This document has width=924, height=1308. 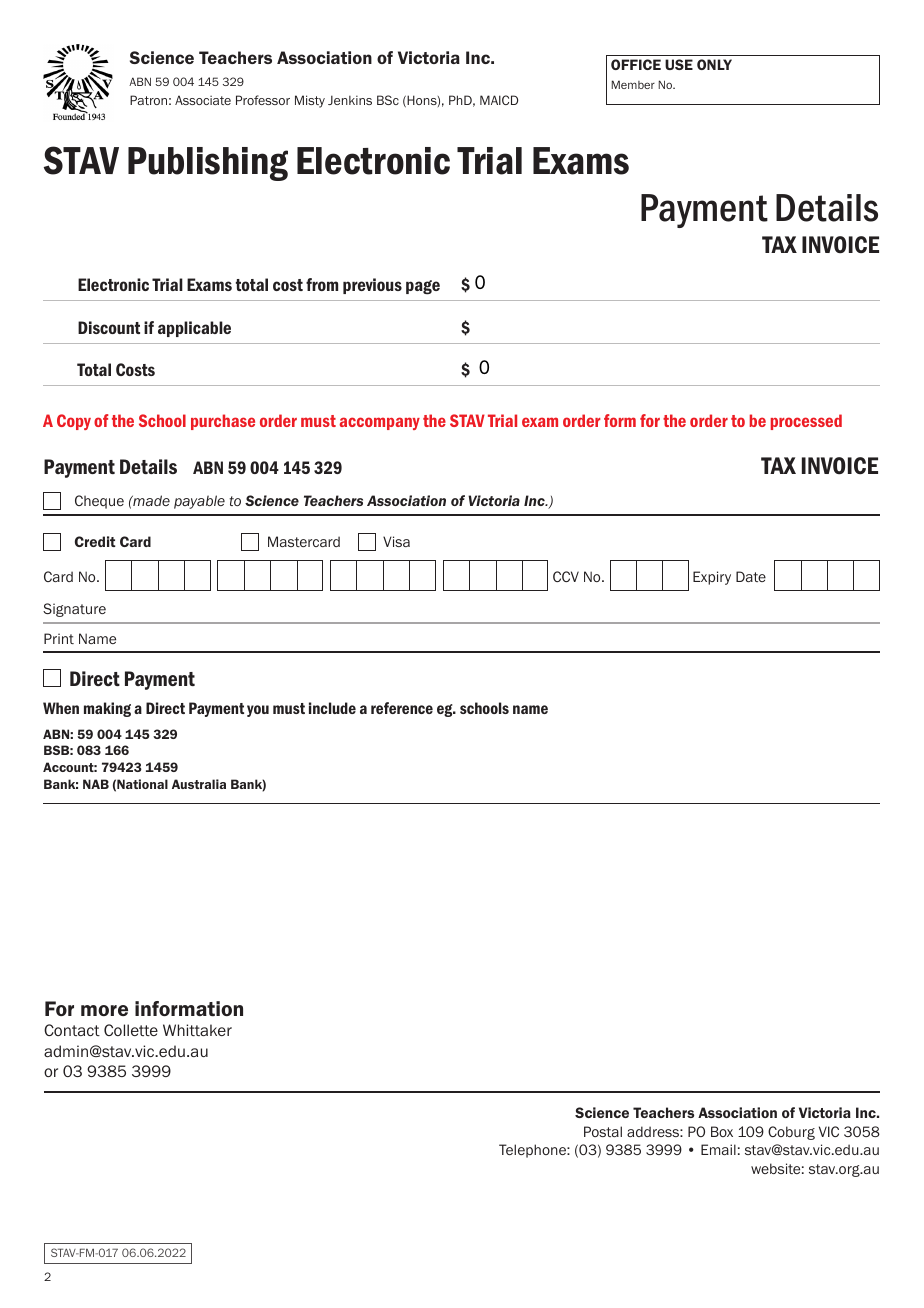 I want to click on ONLY, so click(x=714, y=64).
